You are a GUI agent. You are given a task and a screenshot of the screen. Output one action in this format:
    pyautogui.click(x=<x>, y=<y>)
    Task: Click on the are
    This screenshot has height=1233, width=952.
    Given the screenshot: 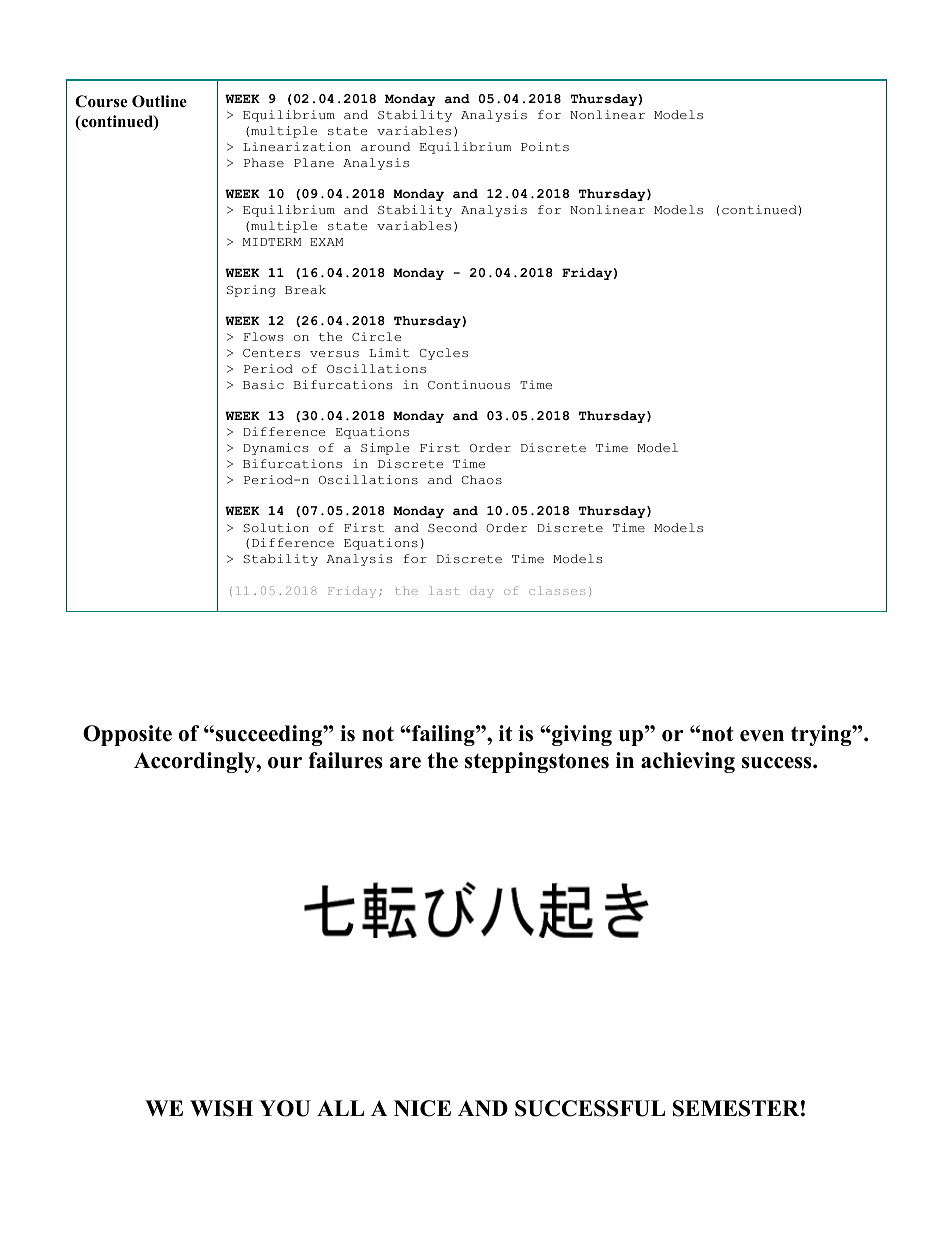 What is the action you would take?
    pyautogui.click(x=405, y=763)
